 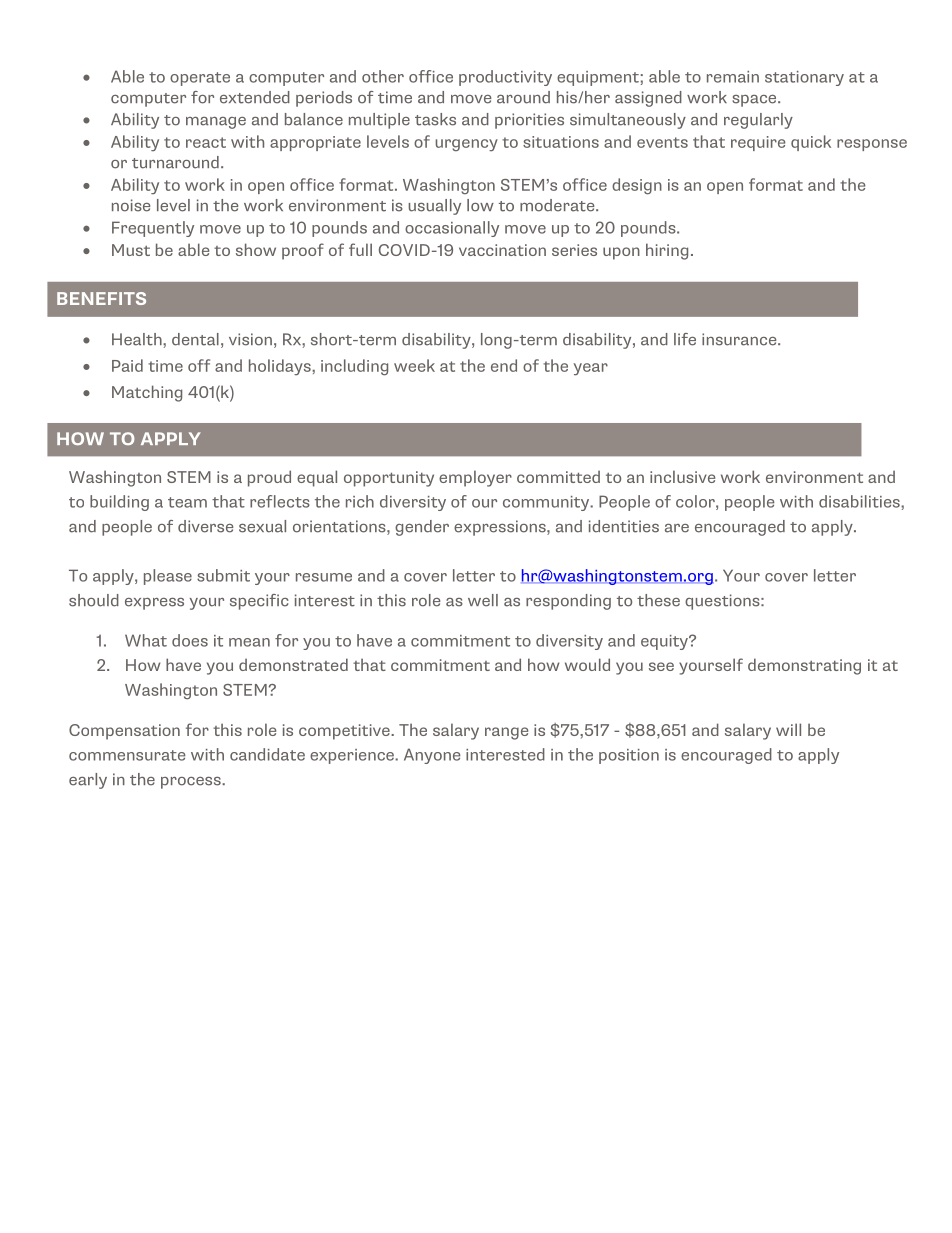 I want to click on disabilities, so click(x=860, y=501).
